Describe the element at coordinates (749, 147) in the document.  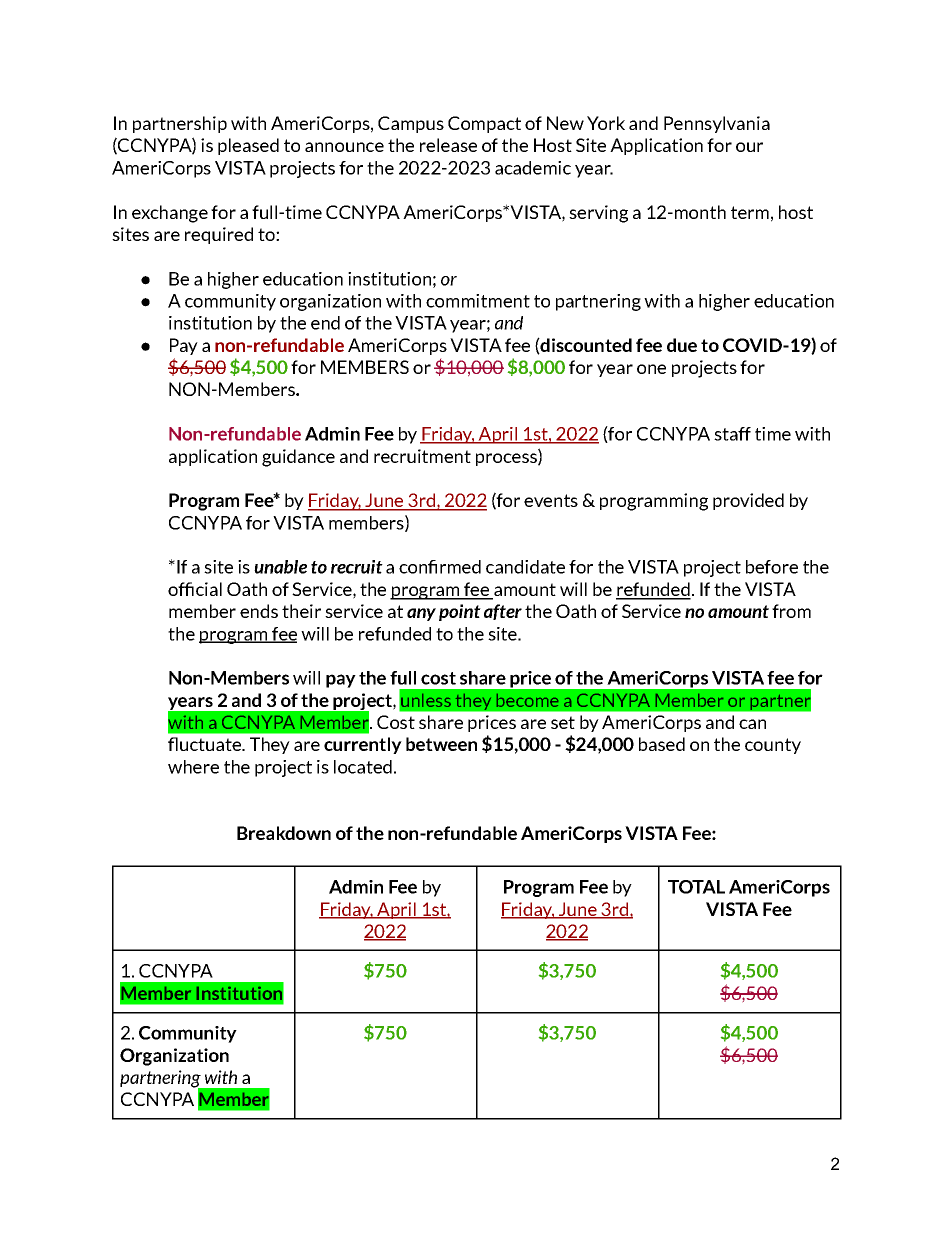
I see `our` at that location.
